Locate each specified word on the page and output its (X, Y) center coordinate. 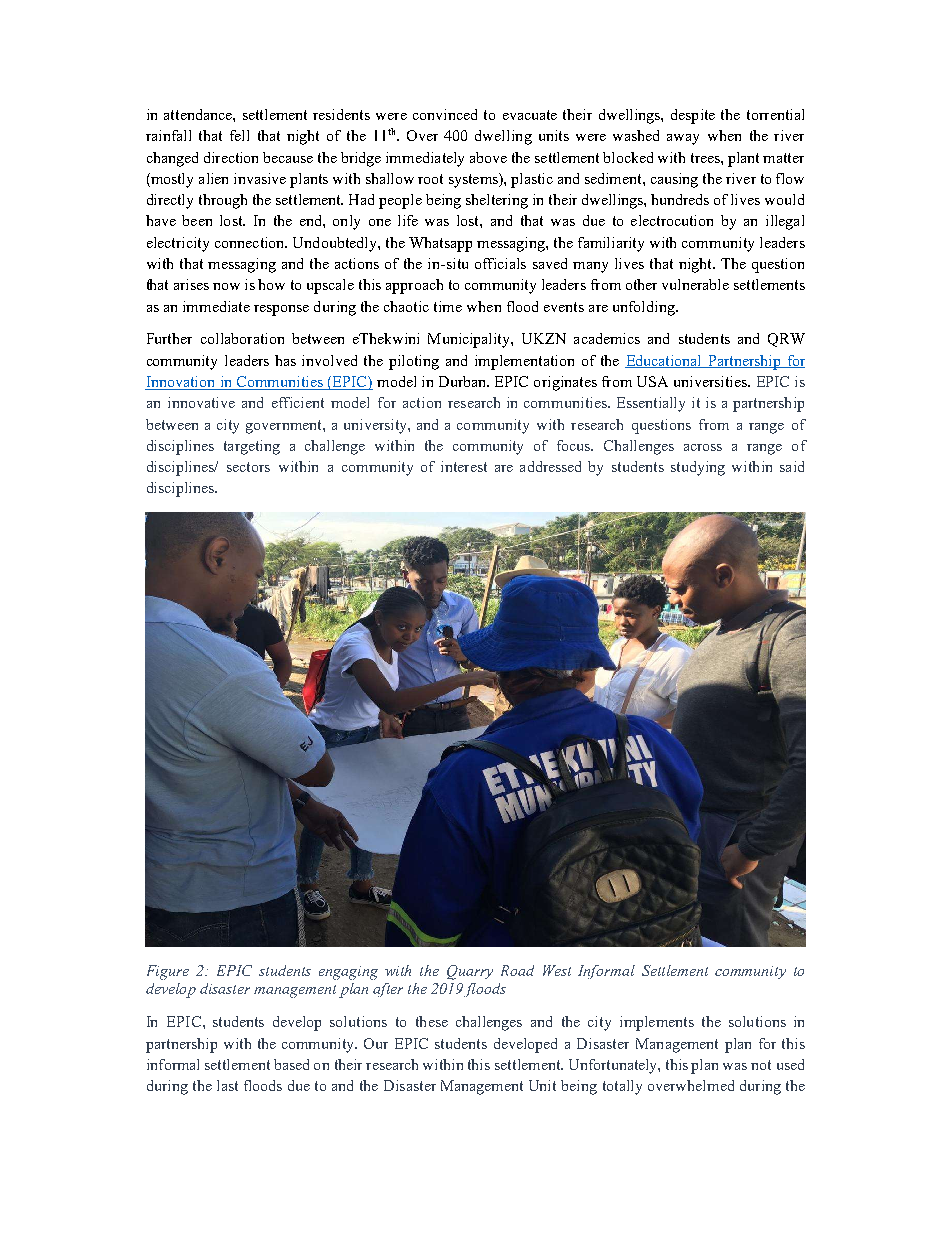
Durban (464, 381)
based (291, 1064)
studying (698, 468)
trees (706, 158)
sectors (248, 467)
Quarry (470, 972)
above (488, 157)
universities (711, 381)
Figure (168, 972)
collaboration (242, 338)
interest (464, 466)
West (557, 970)
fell (239, 135)
